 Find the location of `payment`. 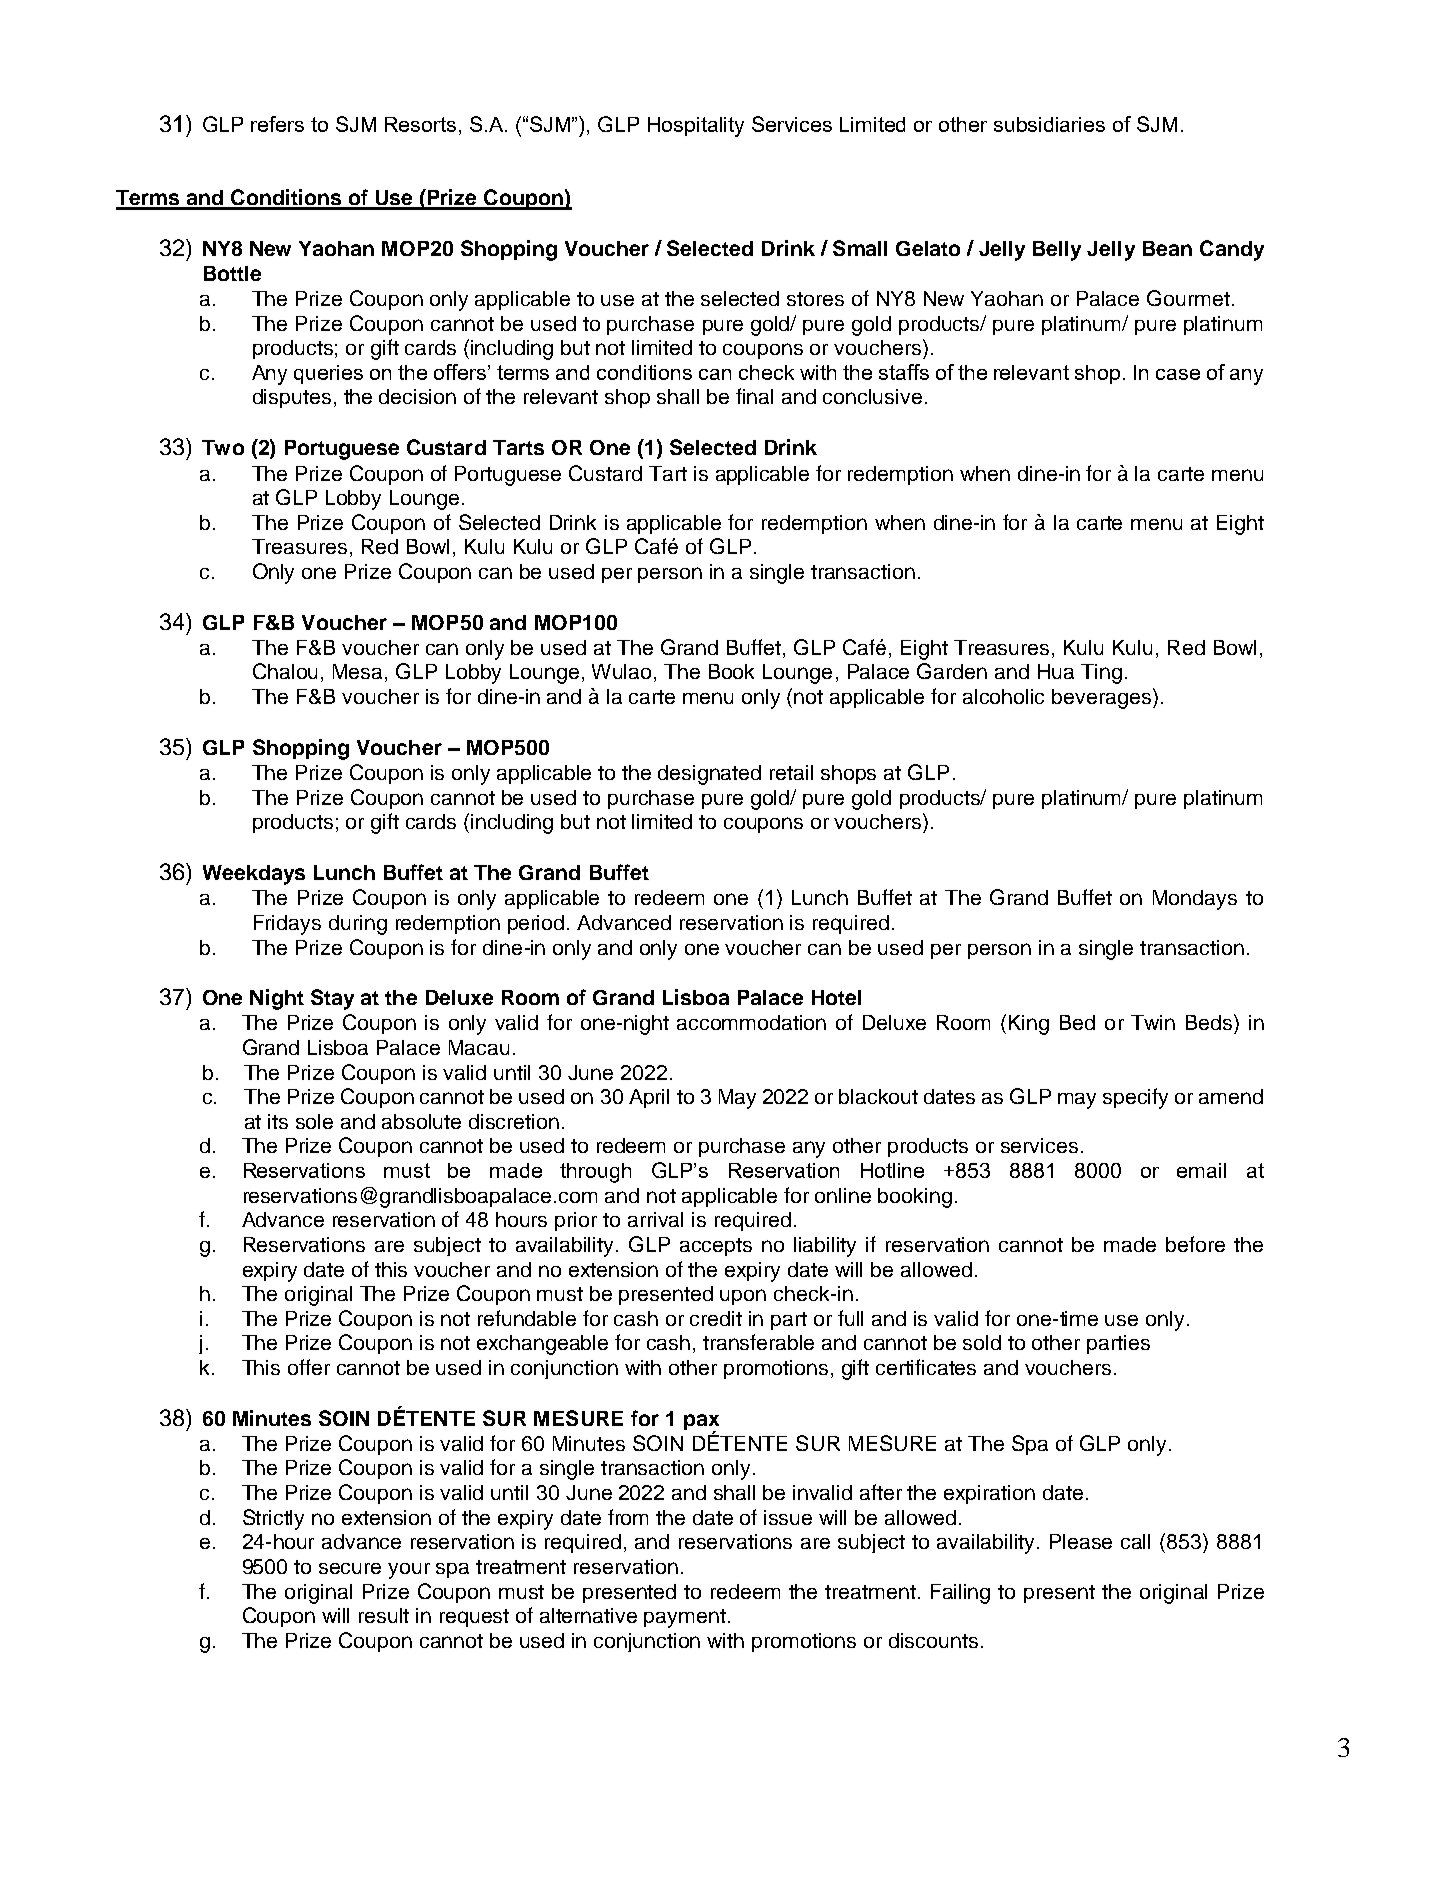

payment is located at coordinates (685, 1618).
